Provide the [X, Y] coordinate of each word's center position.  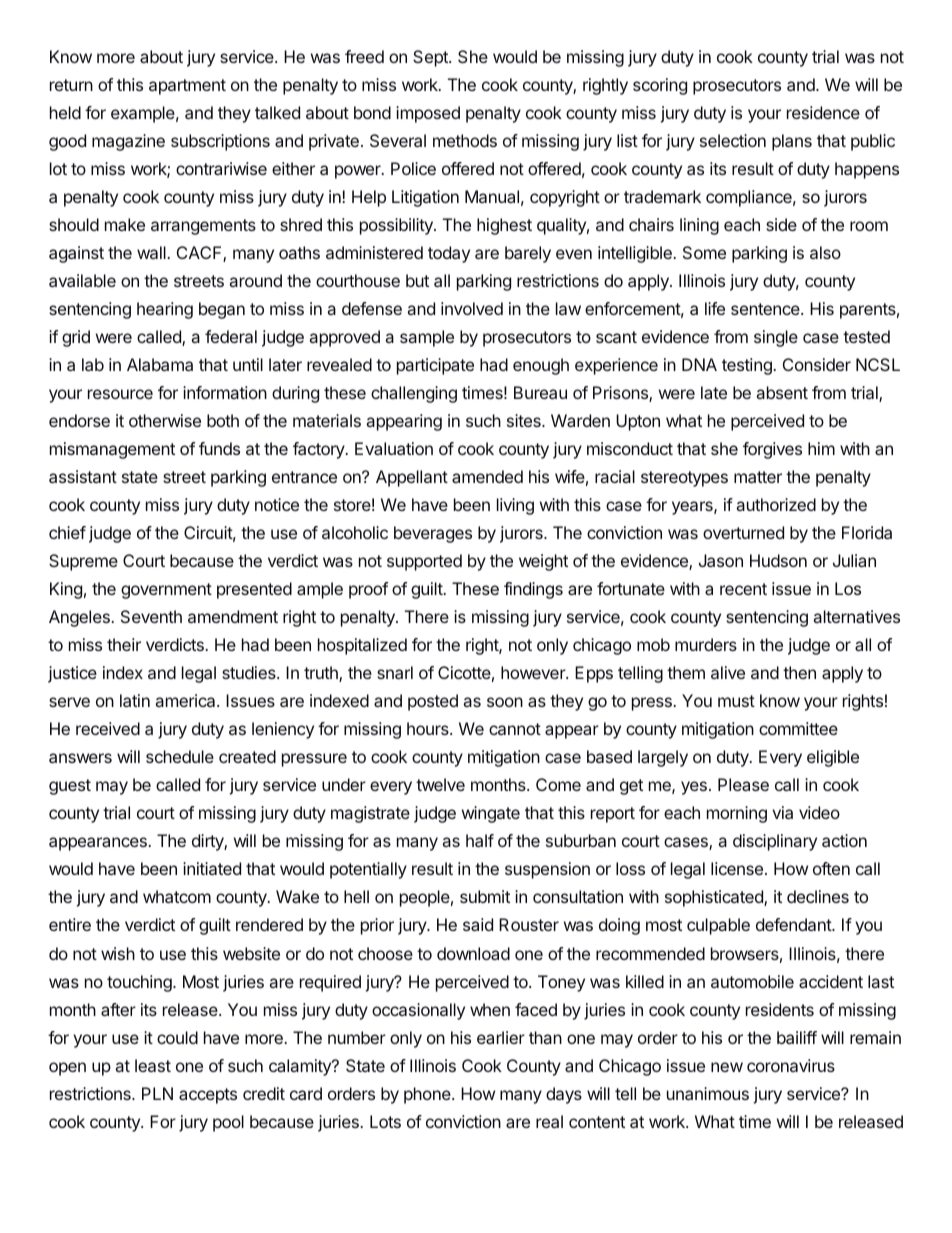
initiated [212, 868]
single [776, 338]
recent [743, 589]
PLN [157, 1093]
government [166, 591]
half [480, 840]
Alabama [160, 364]
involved [472, 308]
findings [533, 590]
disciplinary [775, 842]
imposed [428, 114]
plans [792, 142]
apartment [187, 87]
